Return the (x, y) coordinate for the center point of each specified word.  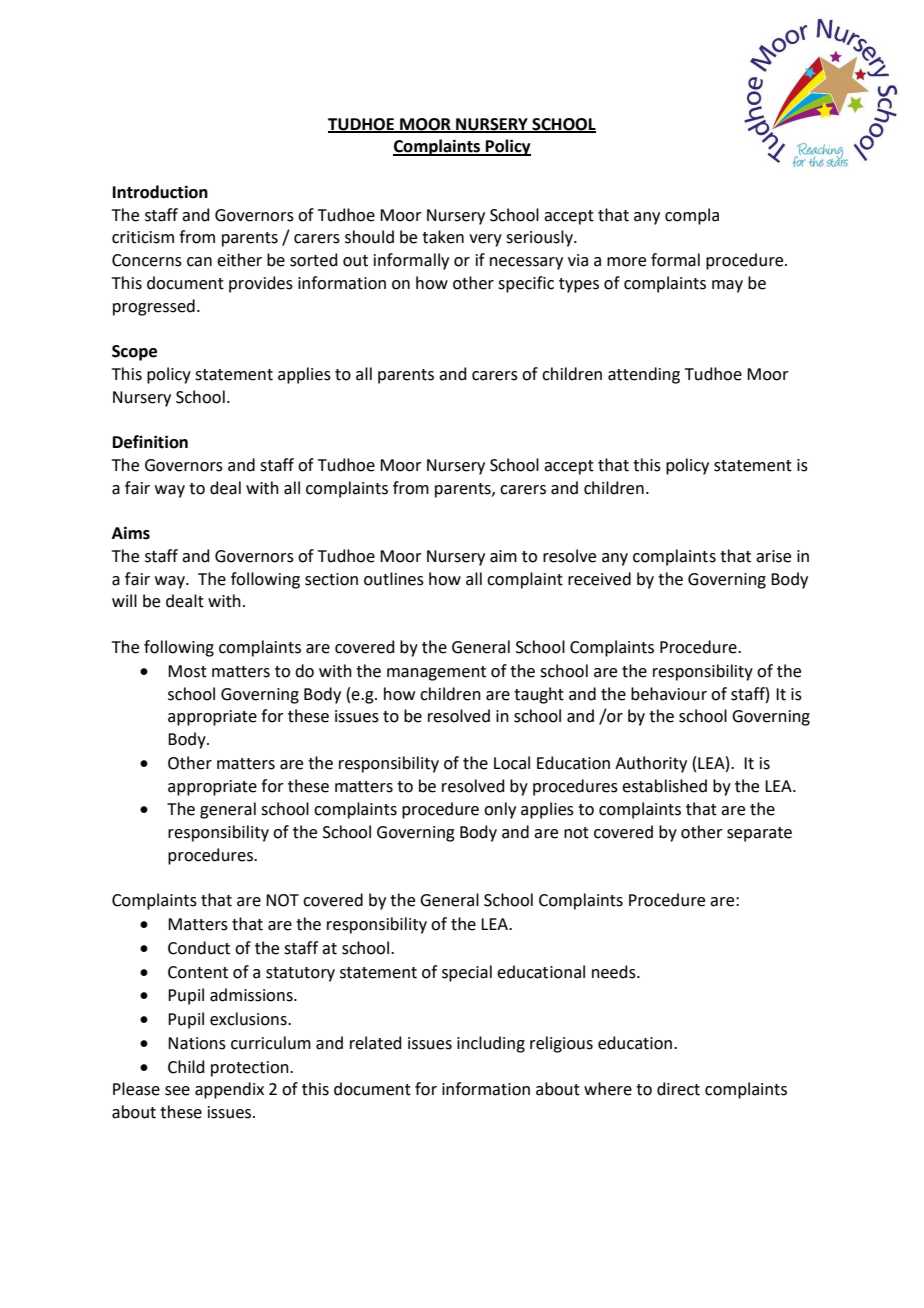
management (436, 673)
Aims (131, 533)
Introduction (160, 192)
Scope (134, 353)
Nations (197, 1043)
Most (187, 671)
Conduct (199, 948)
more (626, 262)
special (467, 973)
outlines (394, 579)
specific (526, 284)
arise (773, 556)
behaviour (669, 694)
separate (759, 834)
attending (644, 375)
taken (443, 237)
